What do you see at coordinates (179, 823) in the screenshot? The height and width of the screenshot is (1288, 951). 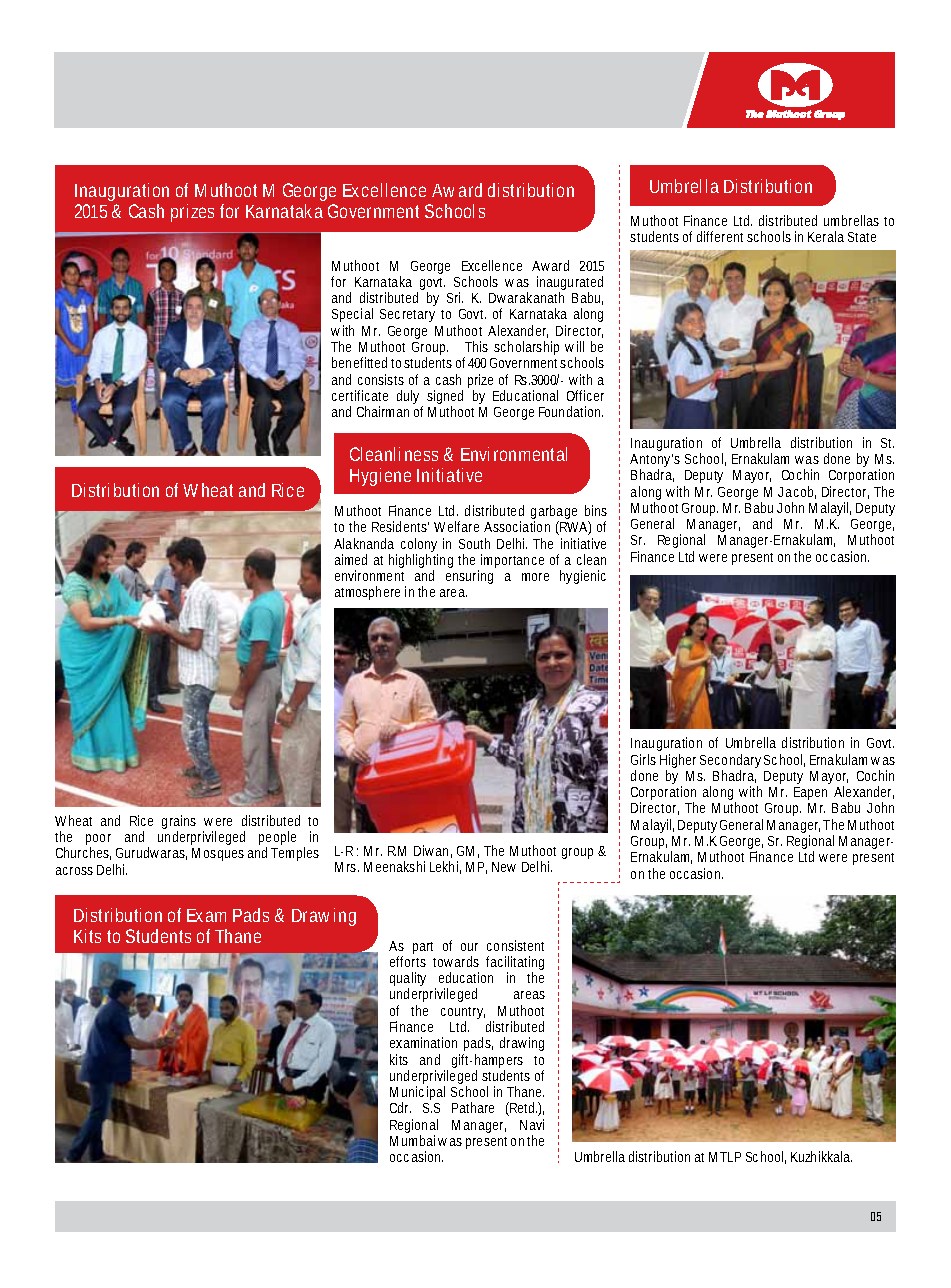 I see `grains` at bounding box center [179, 823].
